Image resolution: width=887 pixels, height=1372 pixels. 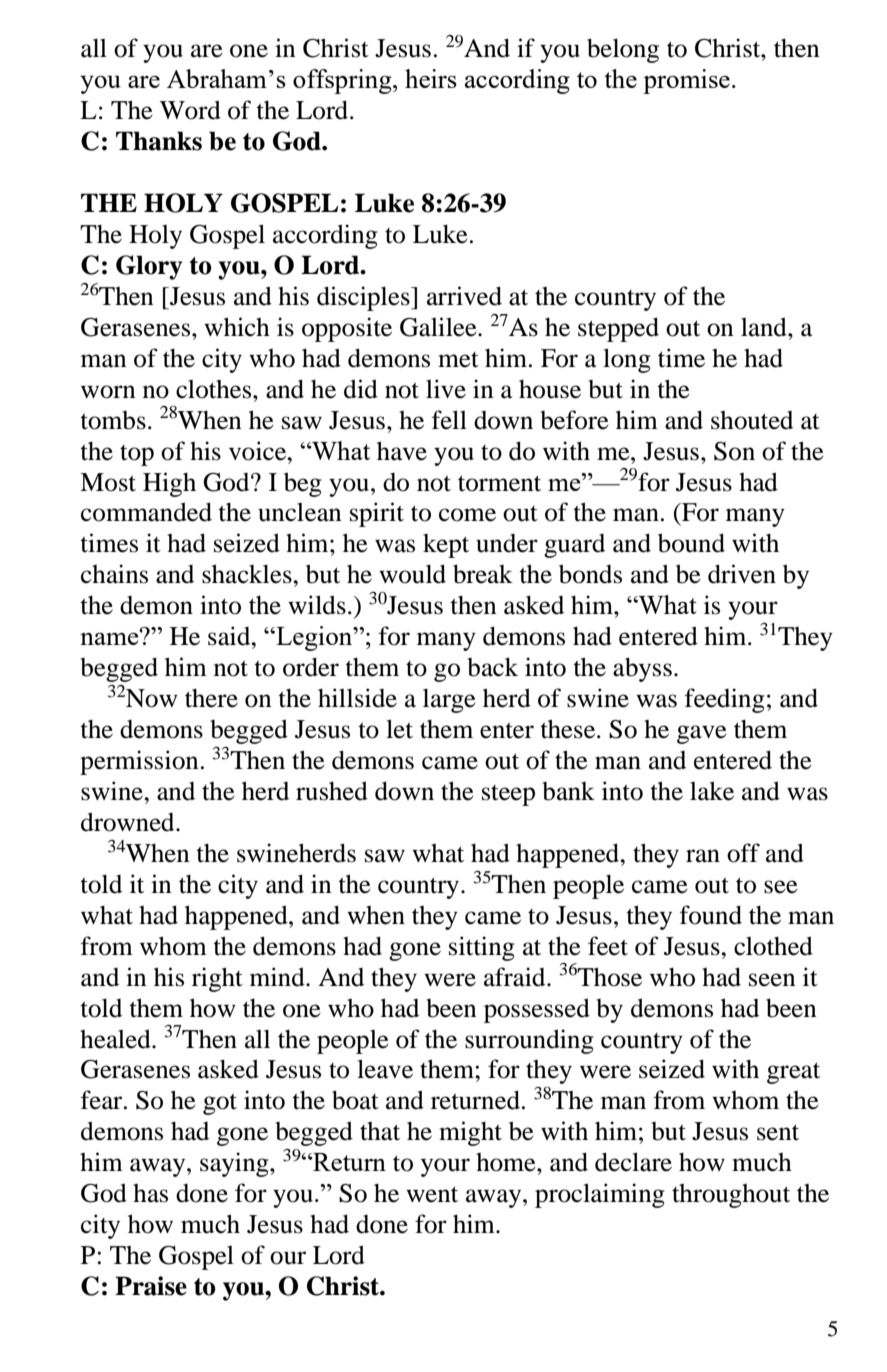 What do you see at coordinates (686, 81) in the image?
I see `promise` at bounding box center [686, 81].
